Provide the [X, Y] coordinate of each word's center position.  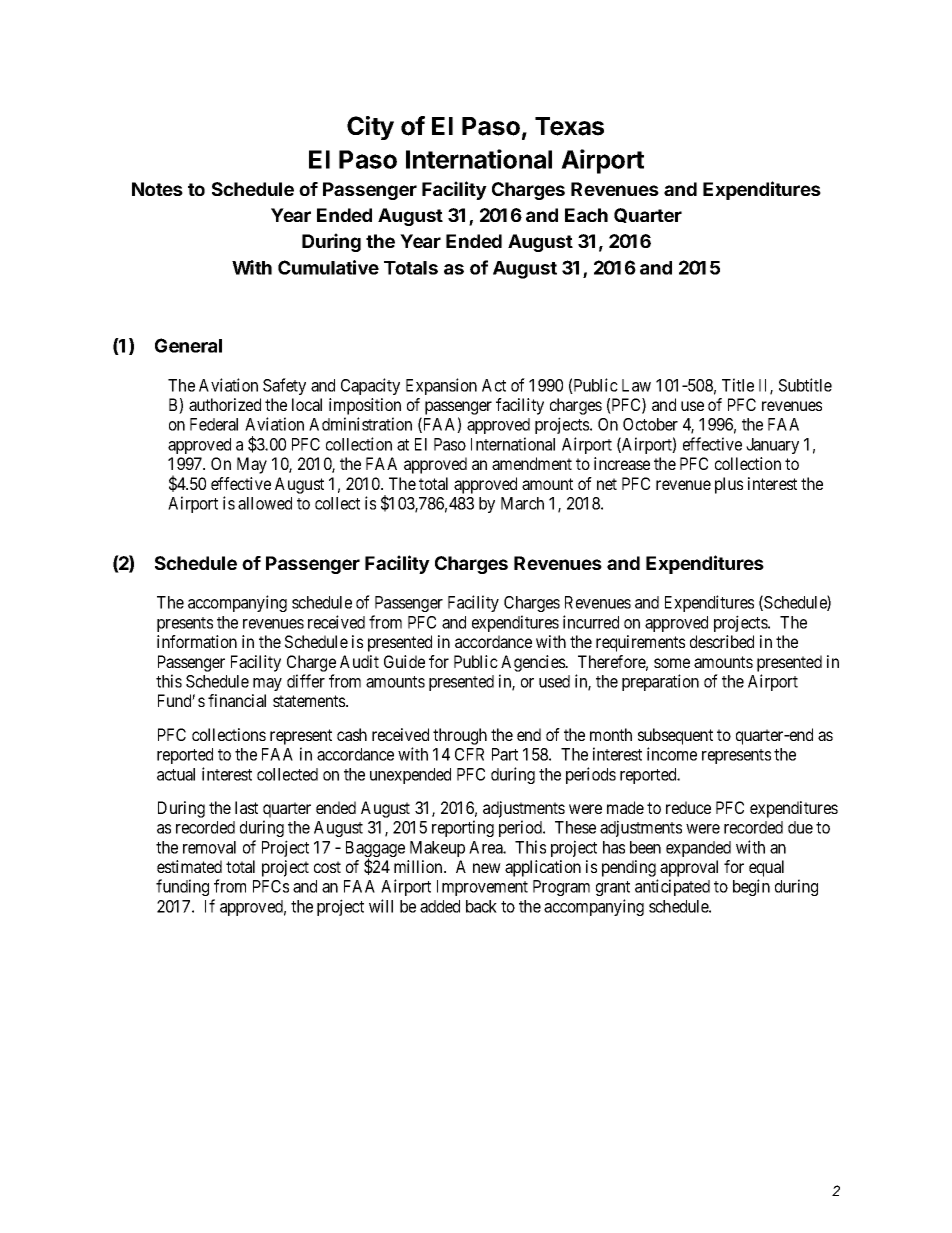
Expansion [441, 386]
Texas [569, 126]
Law [636, 385]
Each [586, 215]
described [722, 641]
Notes [157, 189]
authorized [225, 404]
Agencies [534, 663]
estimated [189, 866]
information [197, 641]
